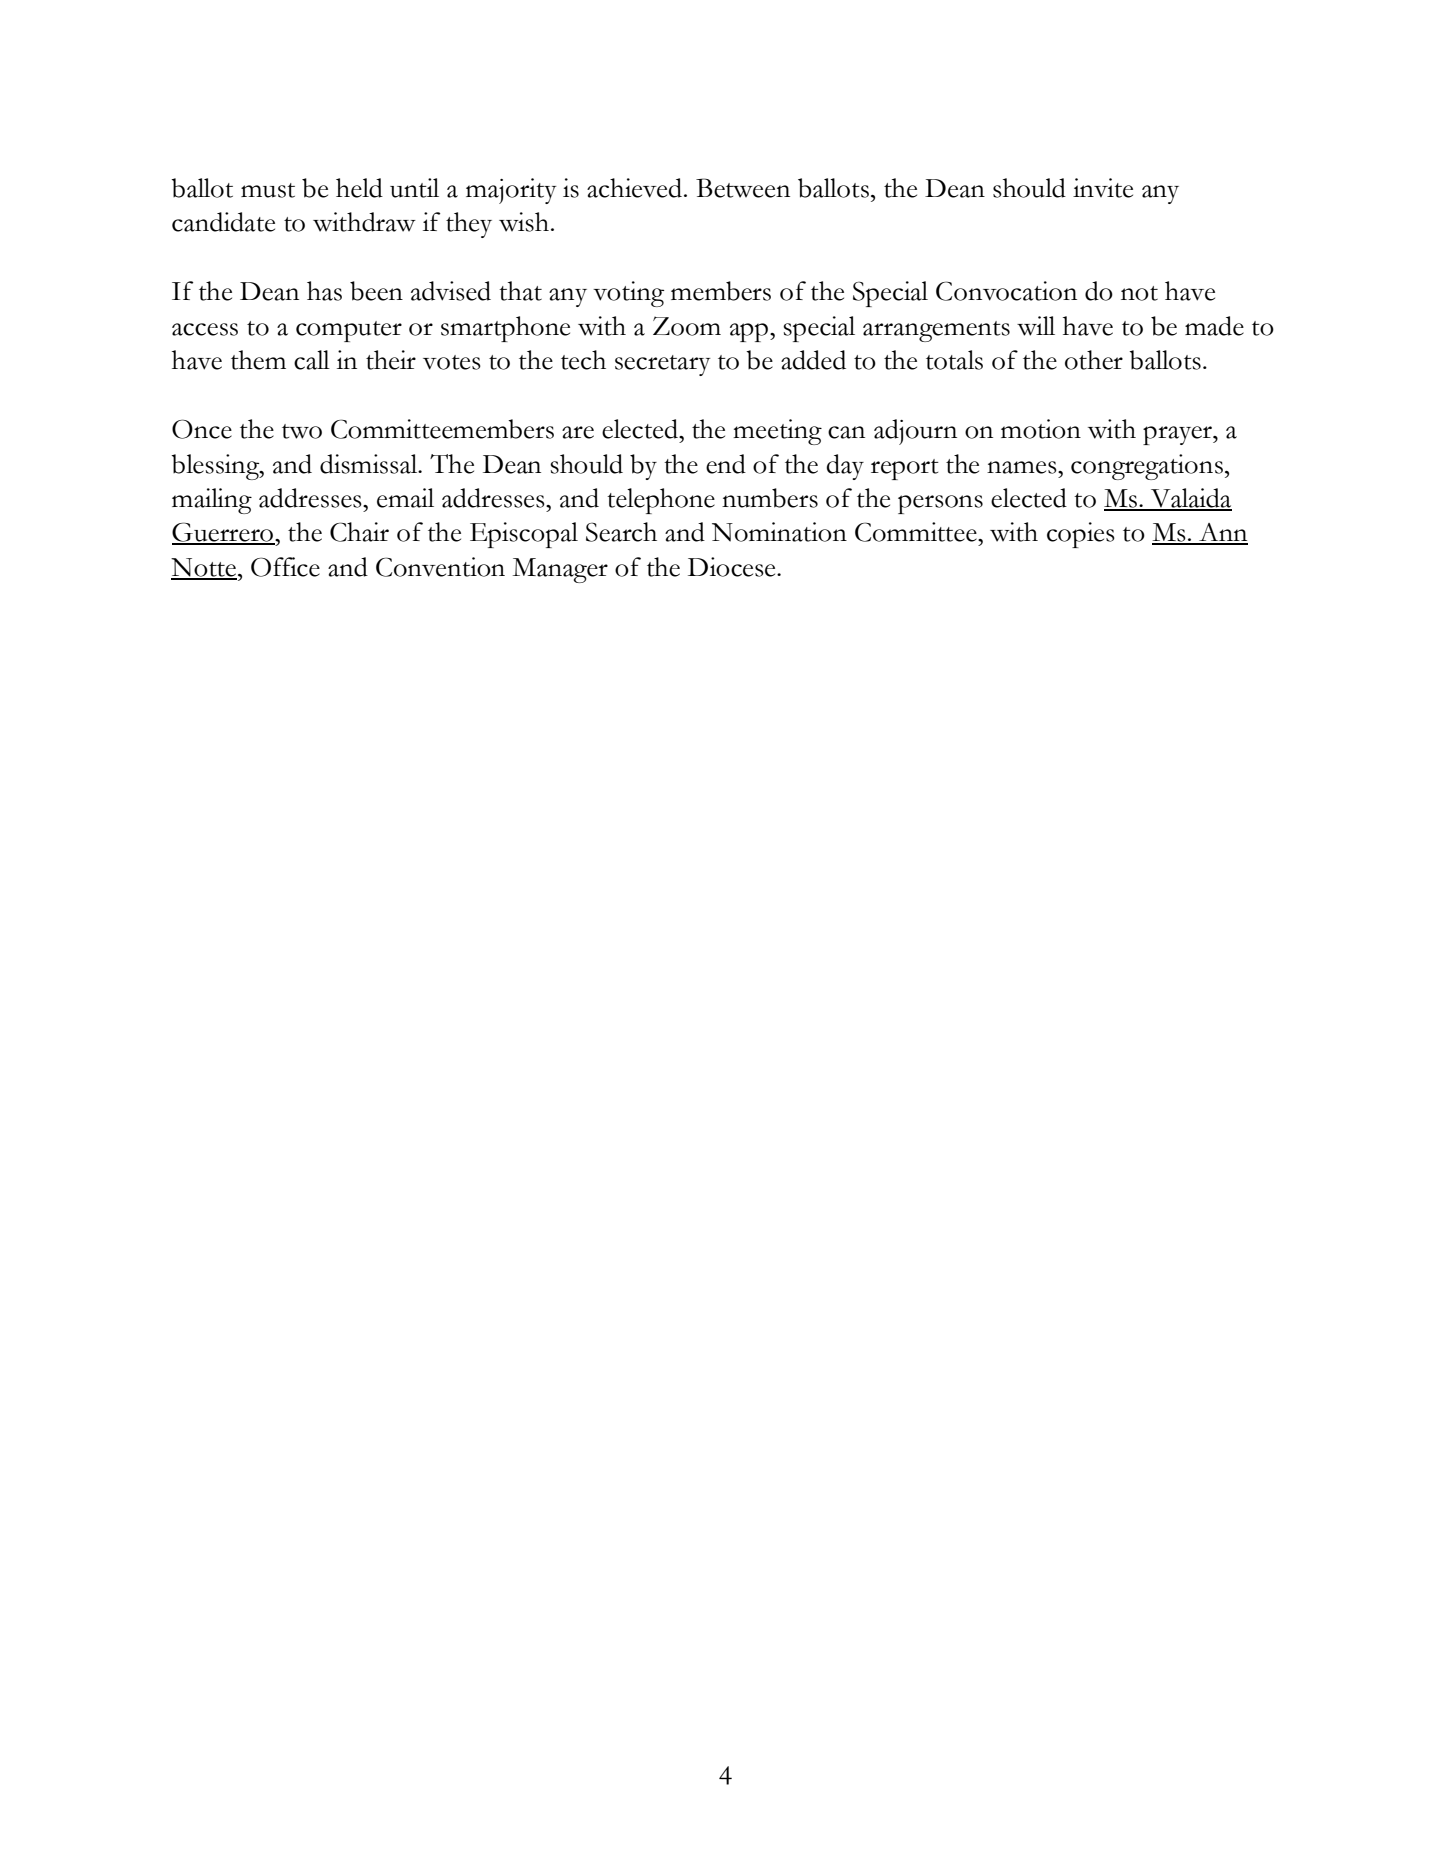 The width and height of the screenshot is (1449, 1875). Describe the element at coordinates (285, 567) in the screenshot. I see `Office` at that location.
